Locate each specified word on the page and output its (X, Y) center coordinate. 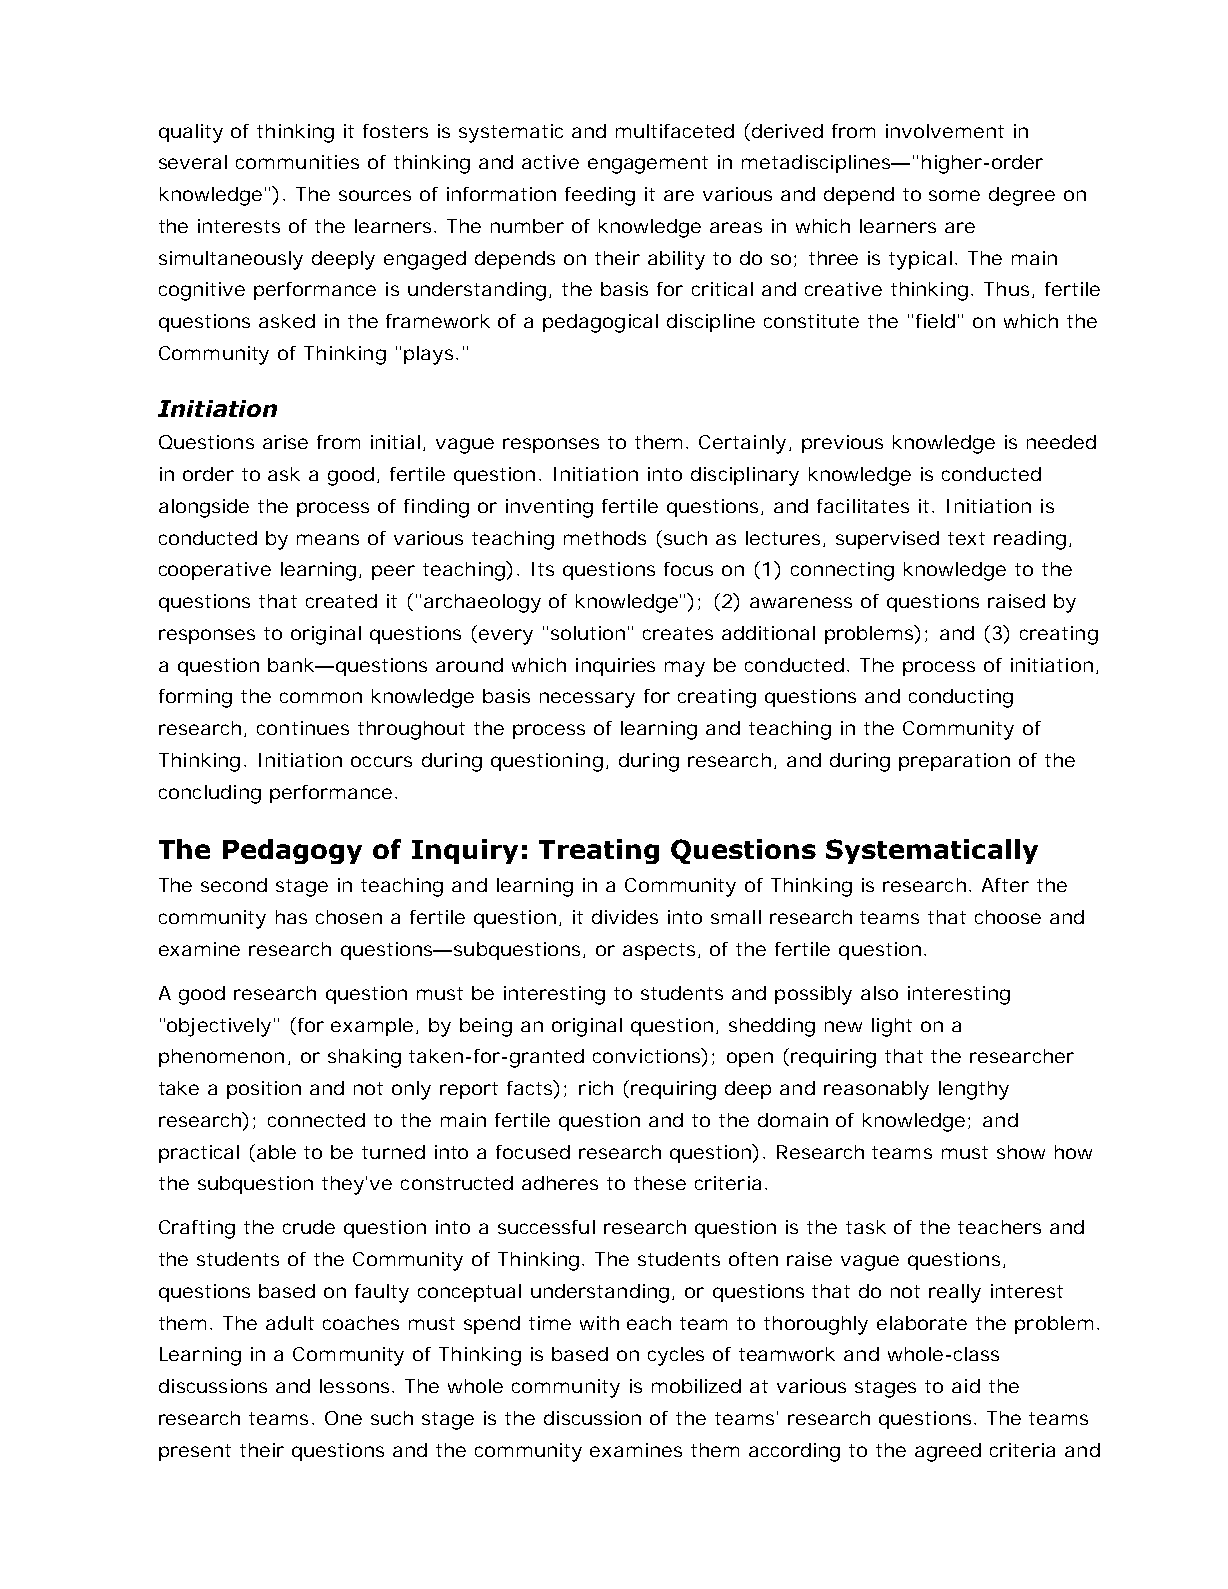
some (954, 195)
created (341, 601)
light (892, 1027)
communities (297, 162)
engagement (648, 165)
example (372, 1027)
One (343, 1418)
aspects (659, 951)
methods (605, 538)
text (966, 538)
